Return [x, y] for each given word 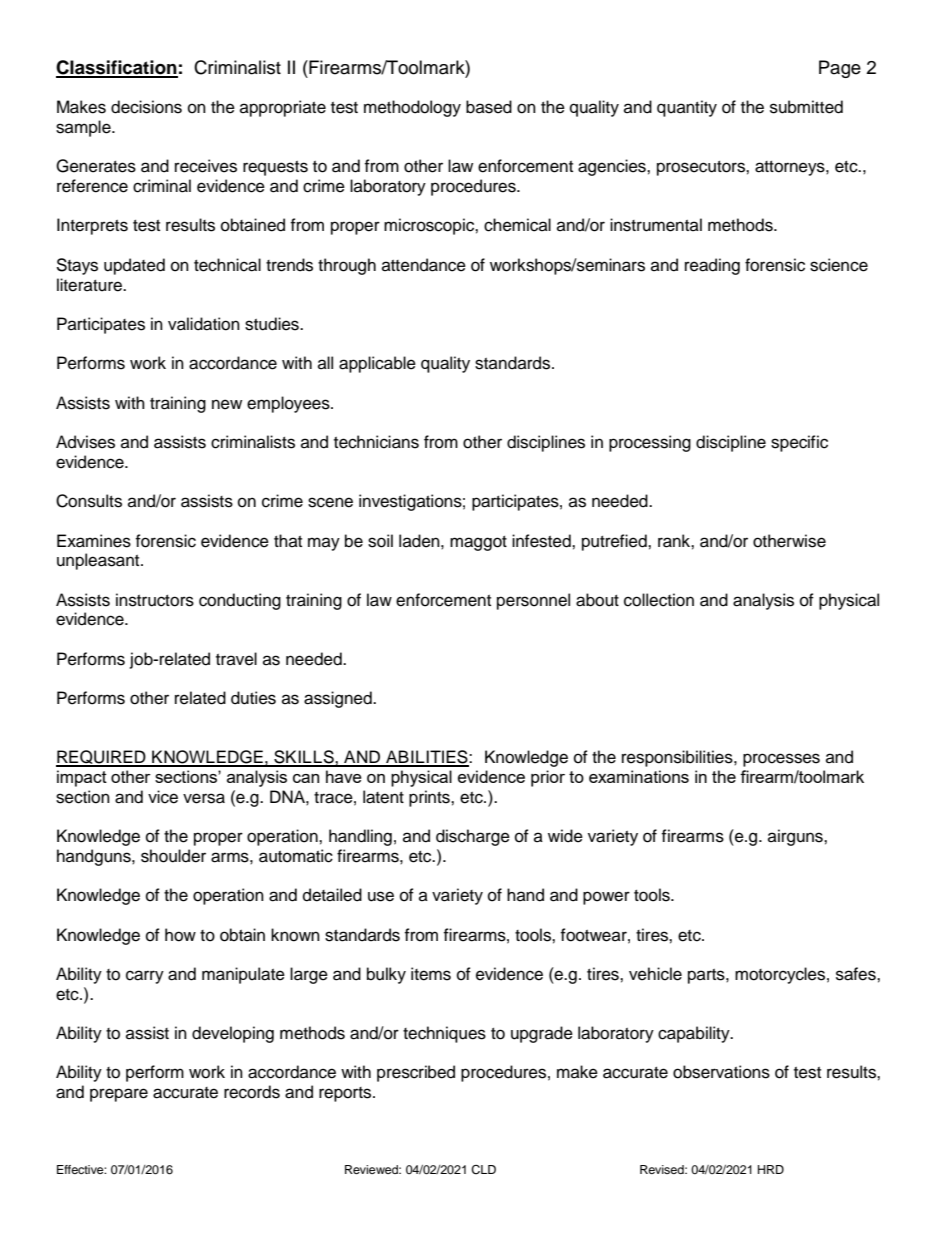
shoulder [173, 856]
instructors [155, 600]
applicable [377, 364]
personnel [533, 601]
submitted [806, 107]
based [489, 107]
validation [204, 324]
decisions [146, 107]
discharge [473, 837]
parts [707, 976]
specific [799, 443]
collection [659, 600]
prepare [119, 1095]
